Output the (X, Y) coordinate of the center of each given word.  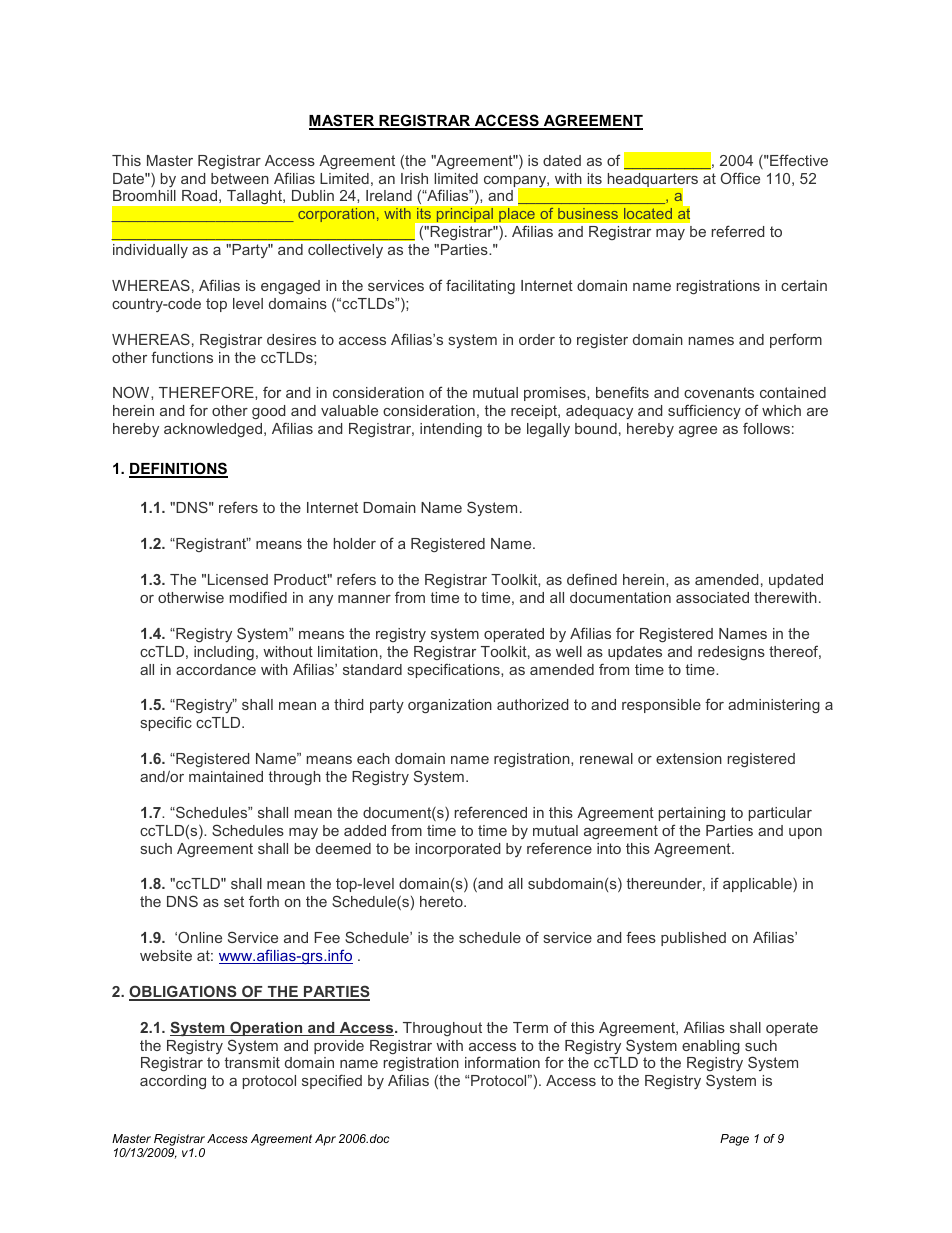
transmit (252, 1062)
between (240, 178)
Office (740, 178)
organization (450, 706)
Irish (414, 178)
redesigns (731, 653)
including (224, 653)
